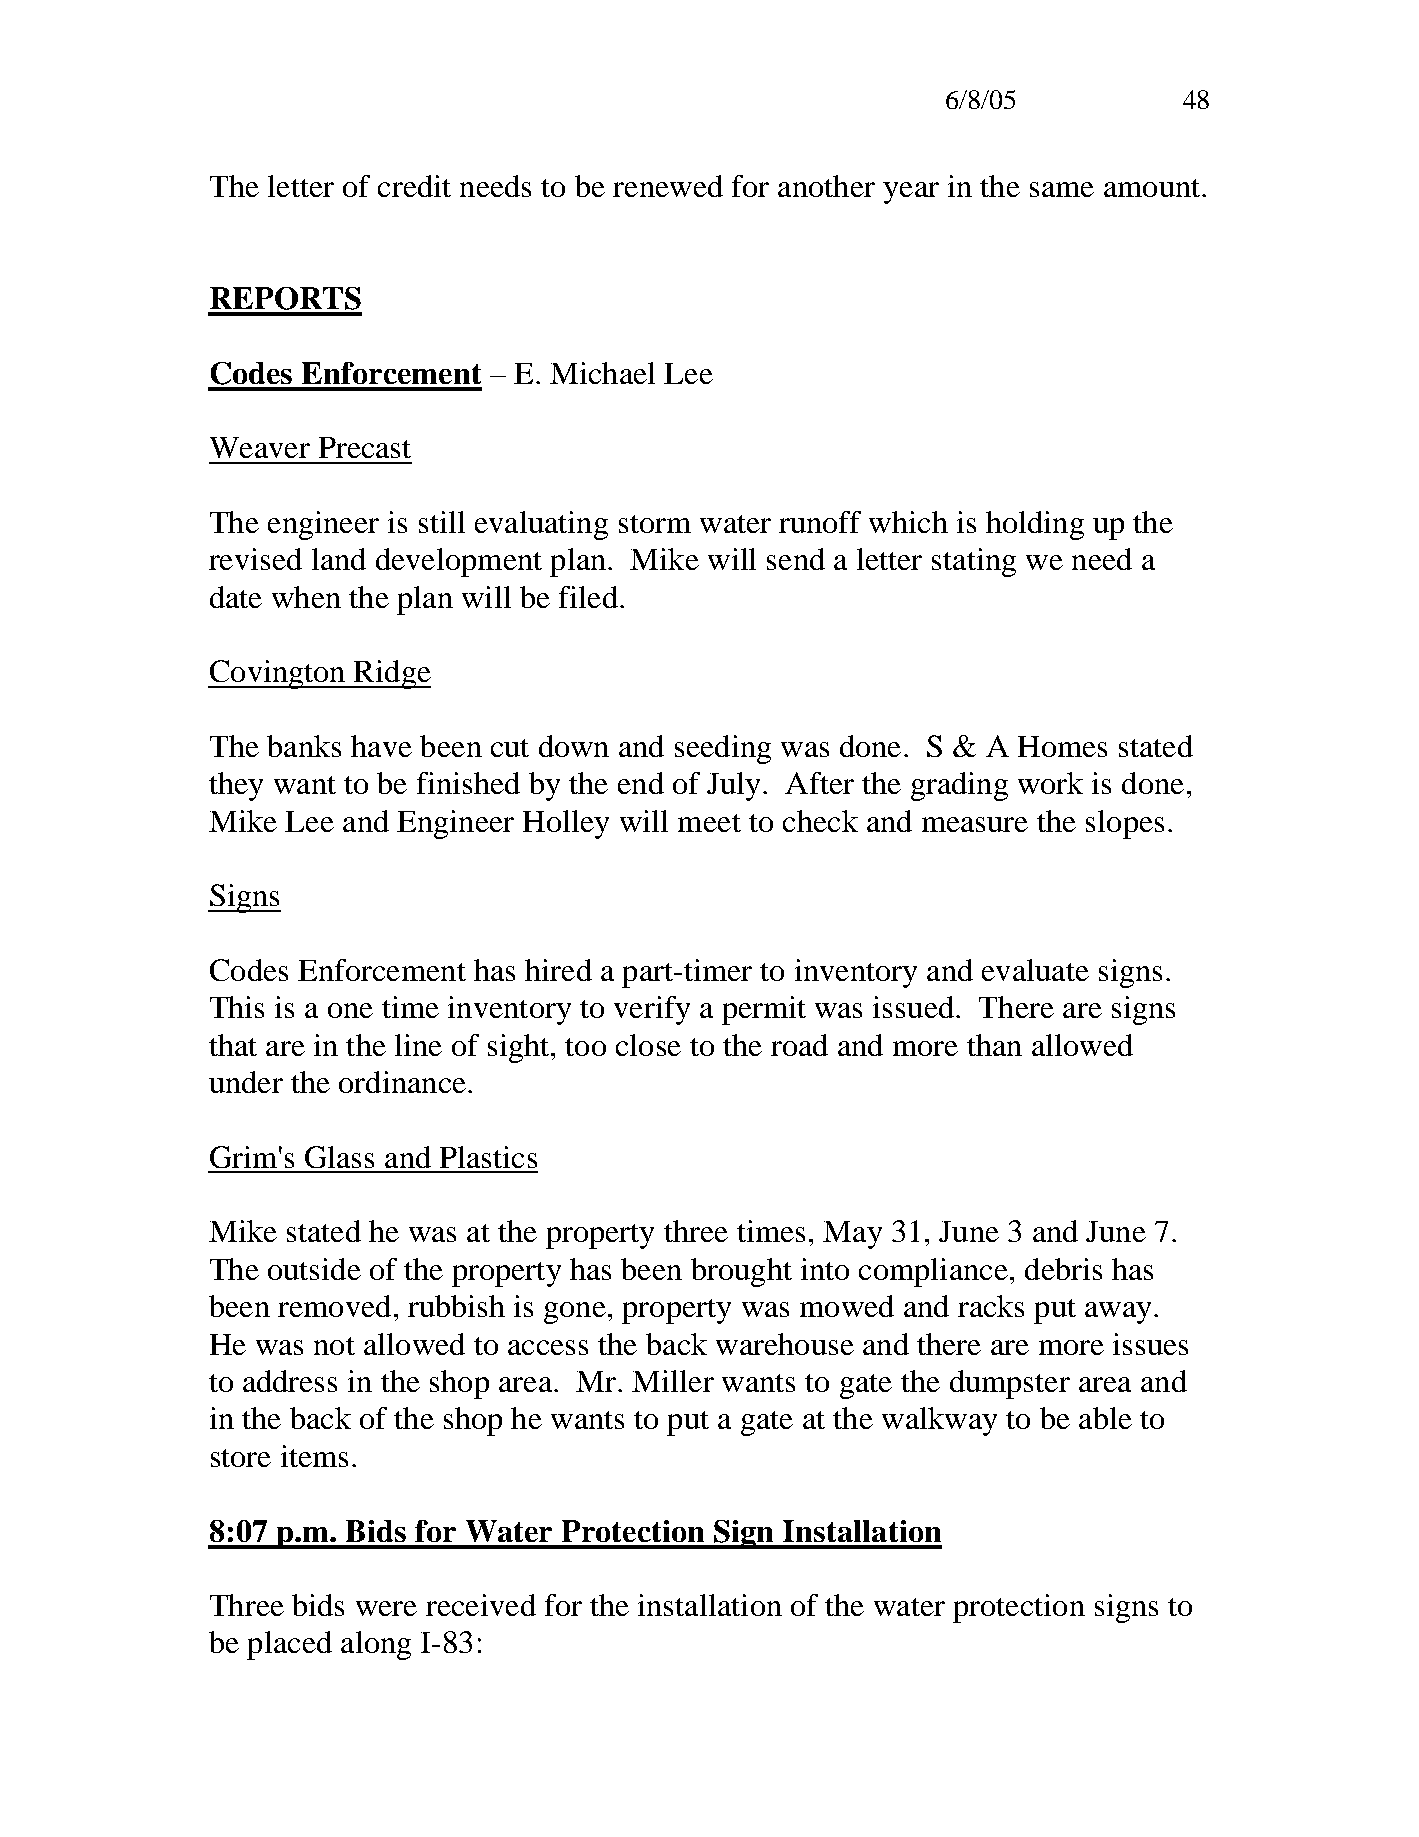  What do you see at coordinates (386, 1608) in the screenshot?
I see `were` at bounding box center [386, 1608].
